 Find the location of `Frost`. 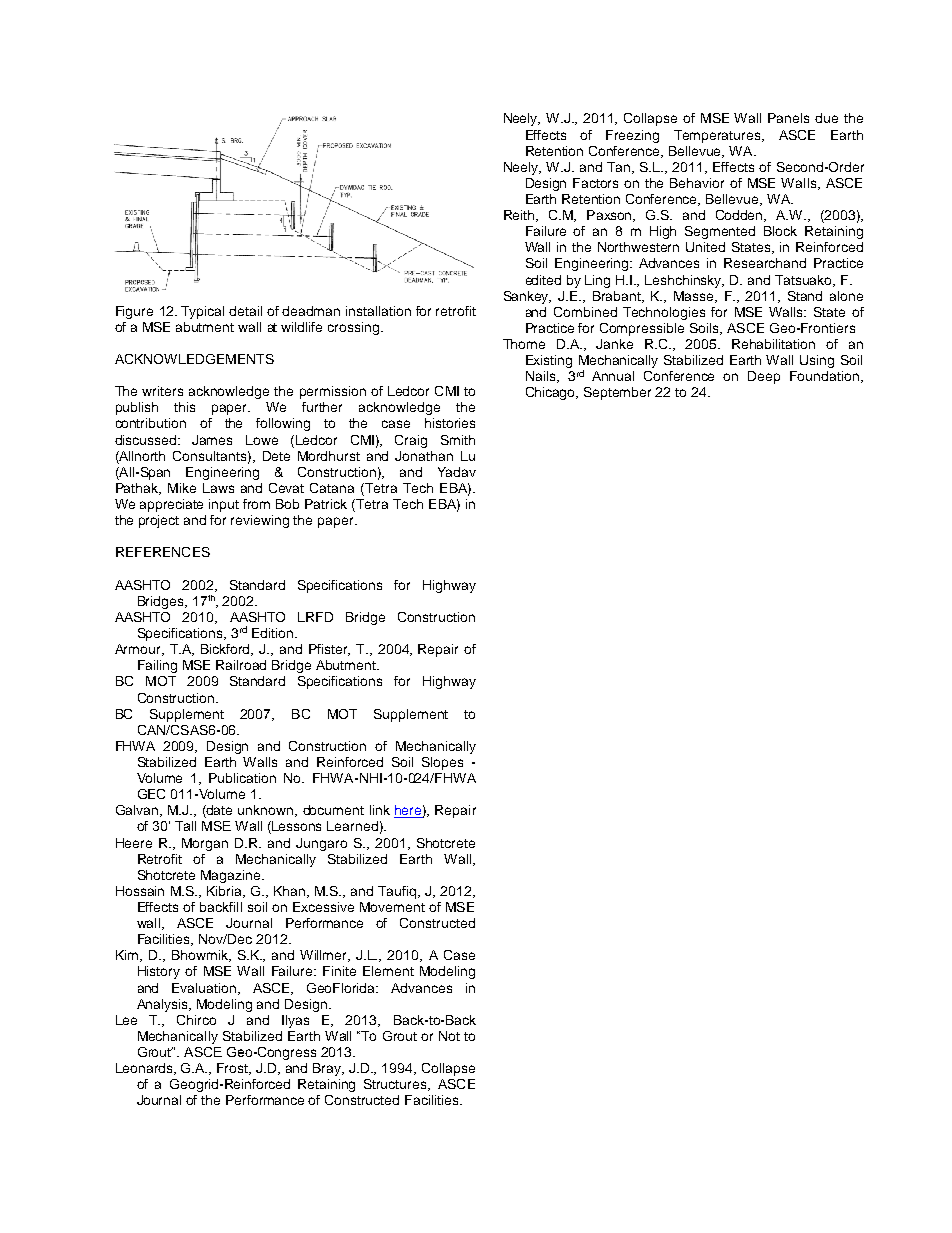

Frost is located at coordinates (234, 1069).
